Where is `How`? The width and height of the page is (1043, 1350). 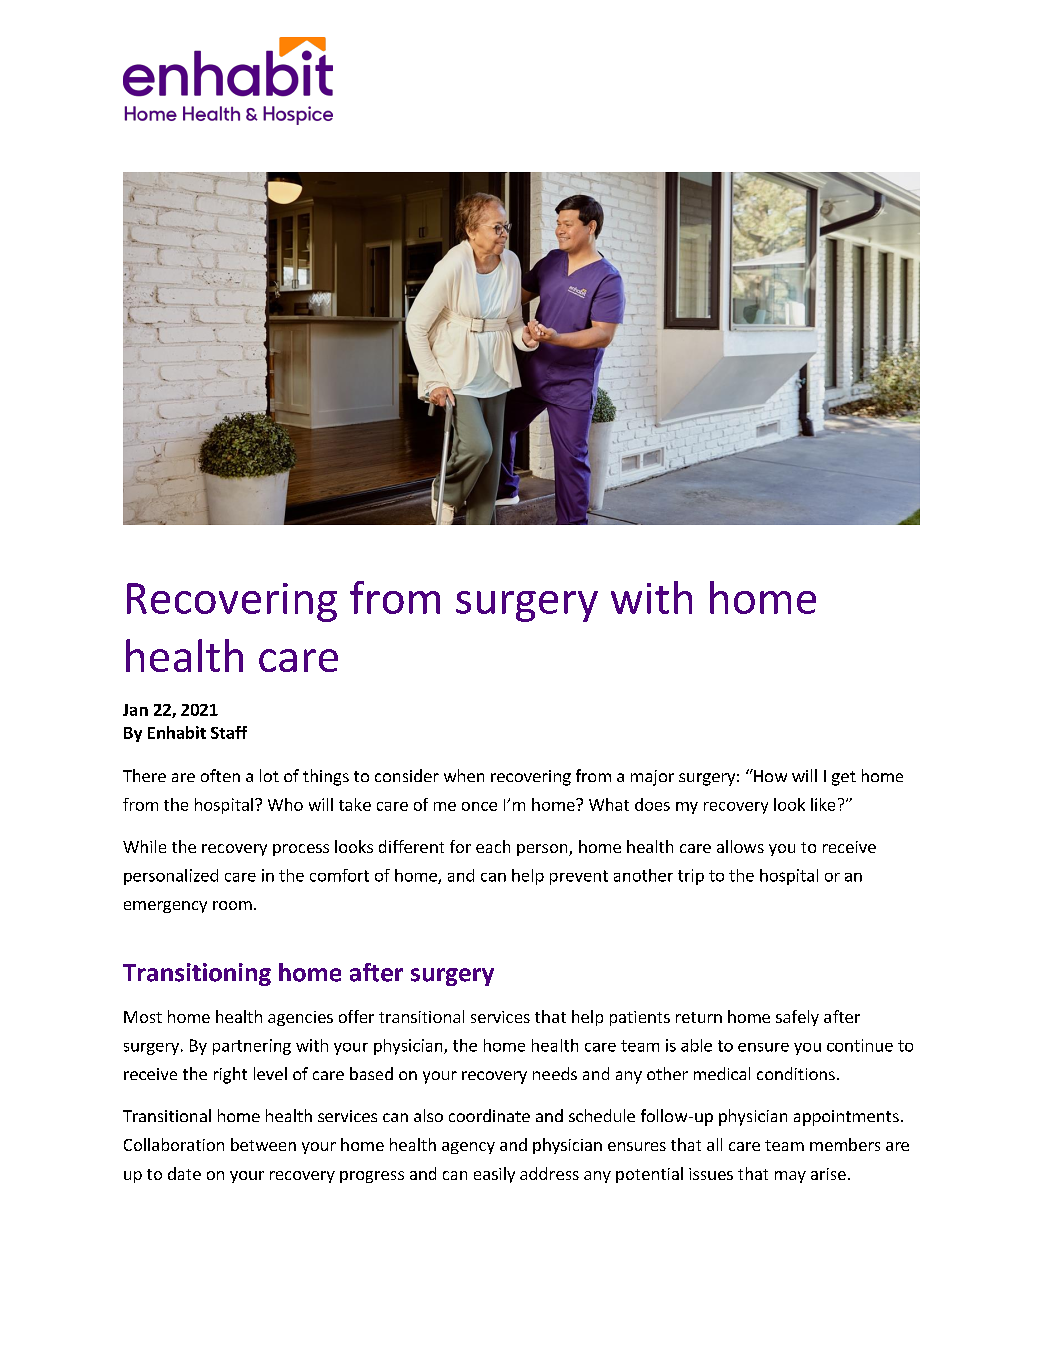 How is located at coordinates (769, 775).
